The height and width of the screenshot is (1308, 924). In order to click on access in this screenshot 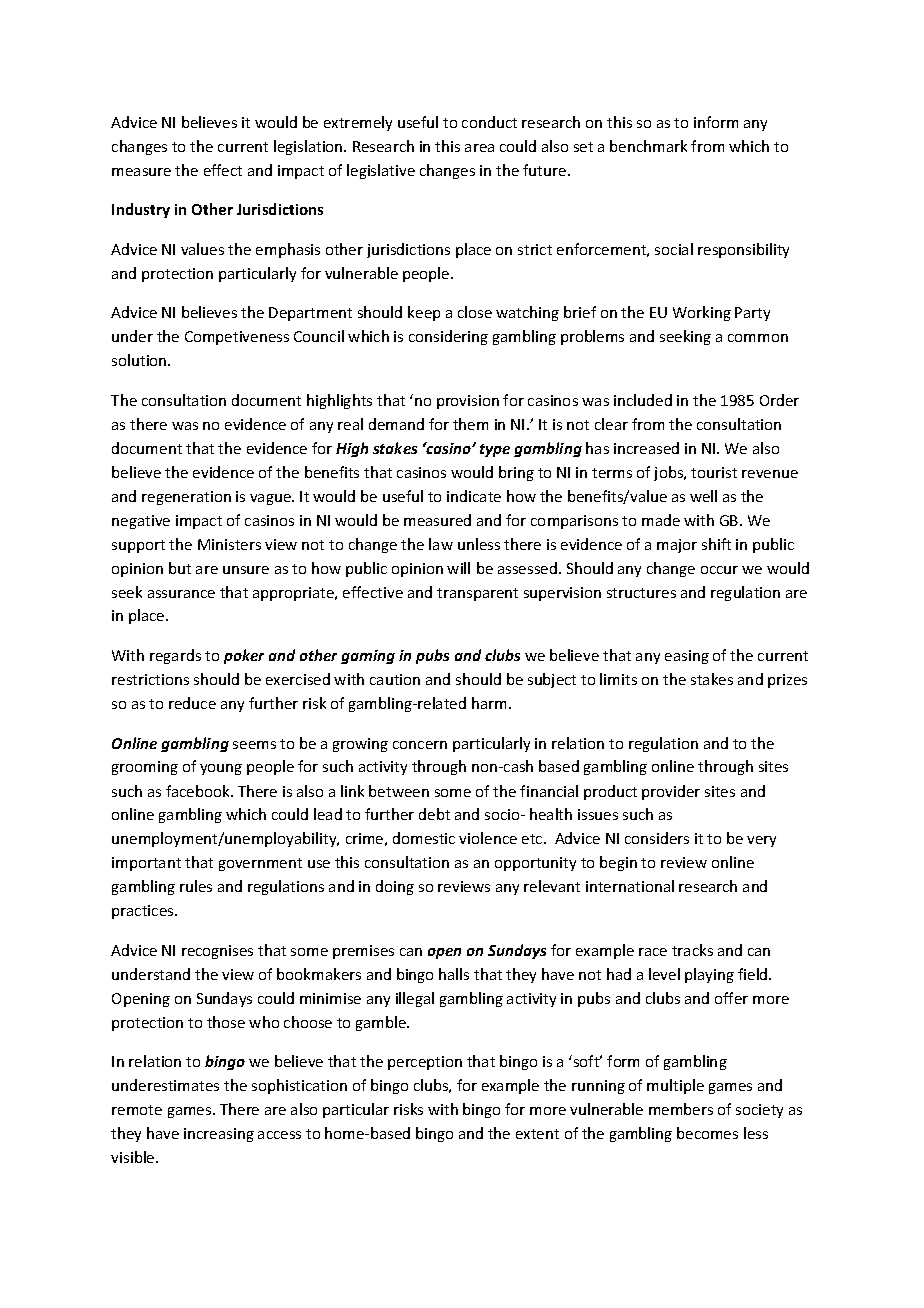, I will do `click(279, 1135)`.
